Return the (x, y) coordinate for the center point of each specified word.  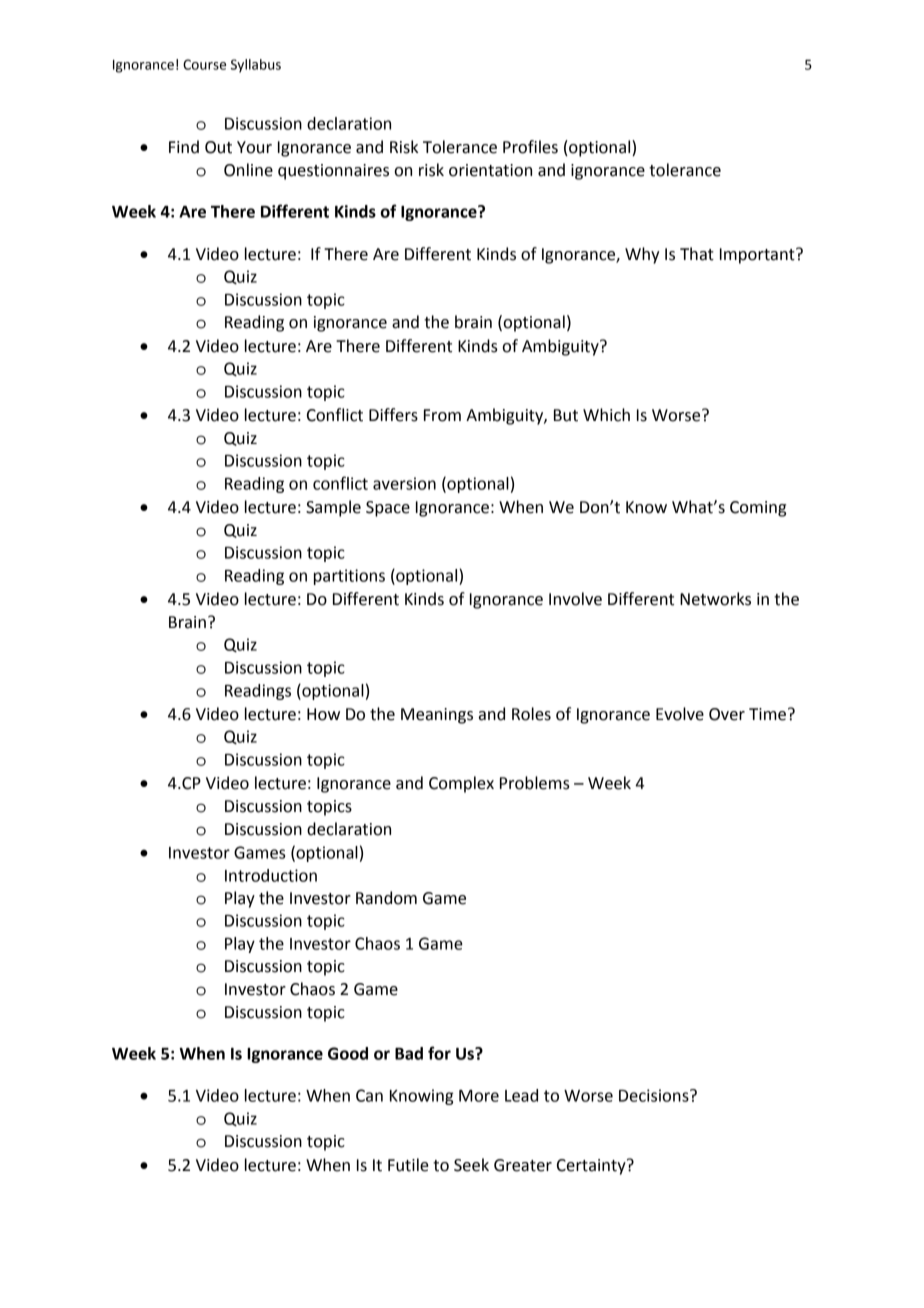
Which (606, 415)
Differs (393, 415)
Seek (471, 1165)
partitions (349, 577)
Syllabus (256, 66)
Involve (575, 599)
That (697, 254)
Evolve (680, 714)
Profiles (530, 147)
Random (386, 898)
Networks (715, 599)
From (442, 415)
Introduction (271, 875)
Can (369, 1095)
